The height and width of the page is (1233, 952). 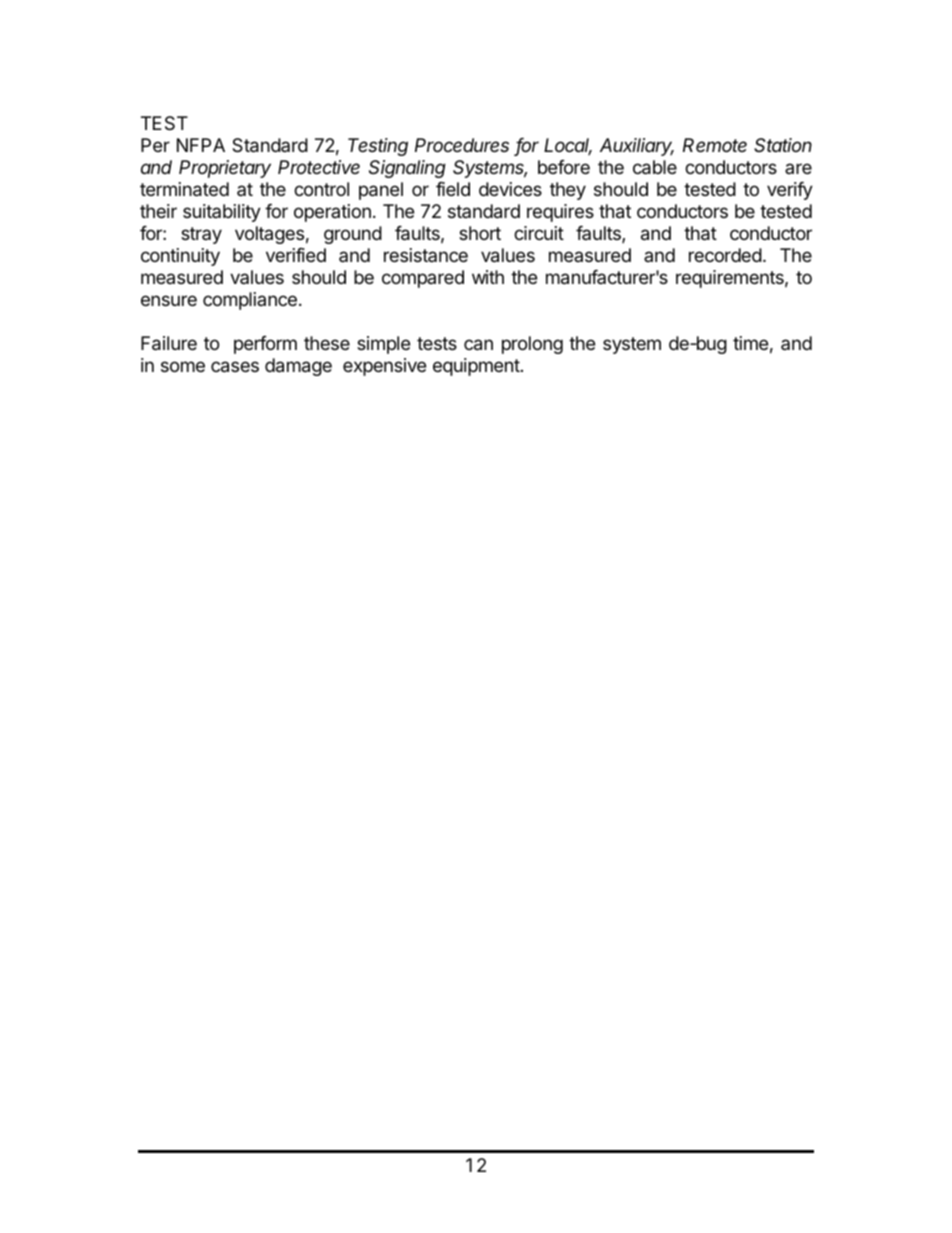 I want to click on recorded, so click(x=725, y=255).
